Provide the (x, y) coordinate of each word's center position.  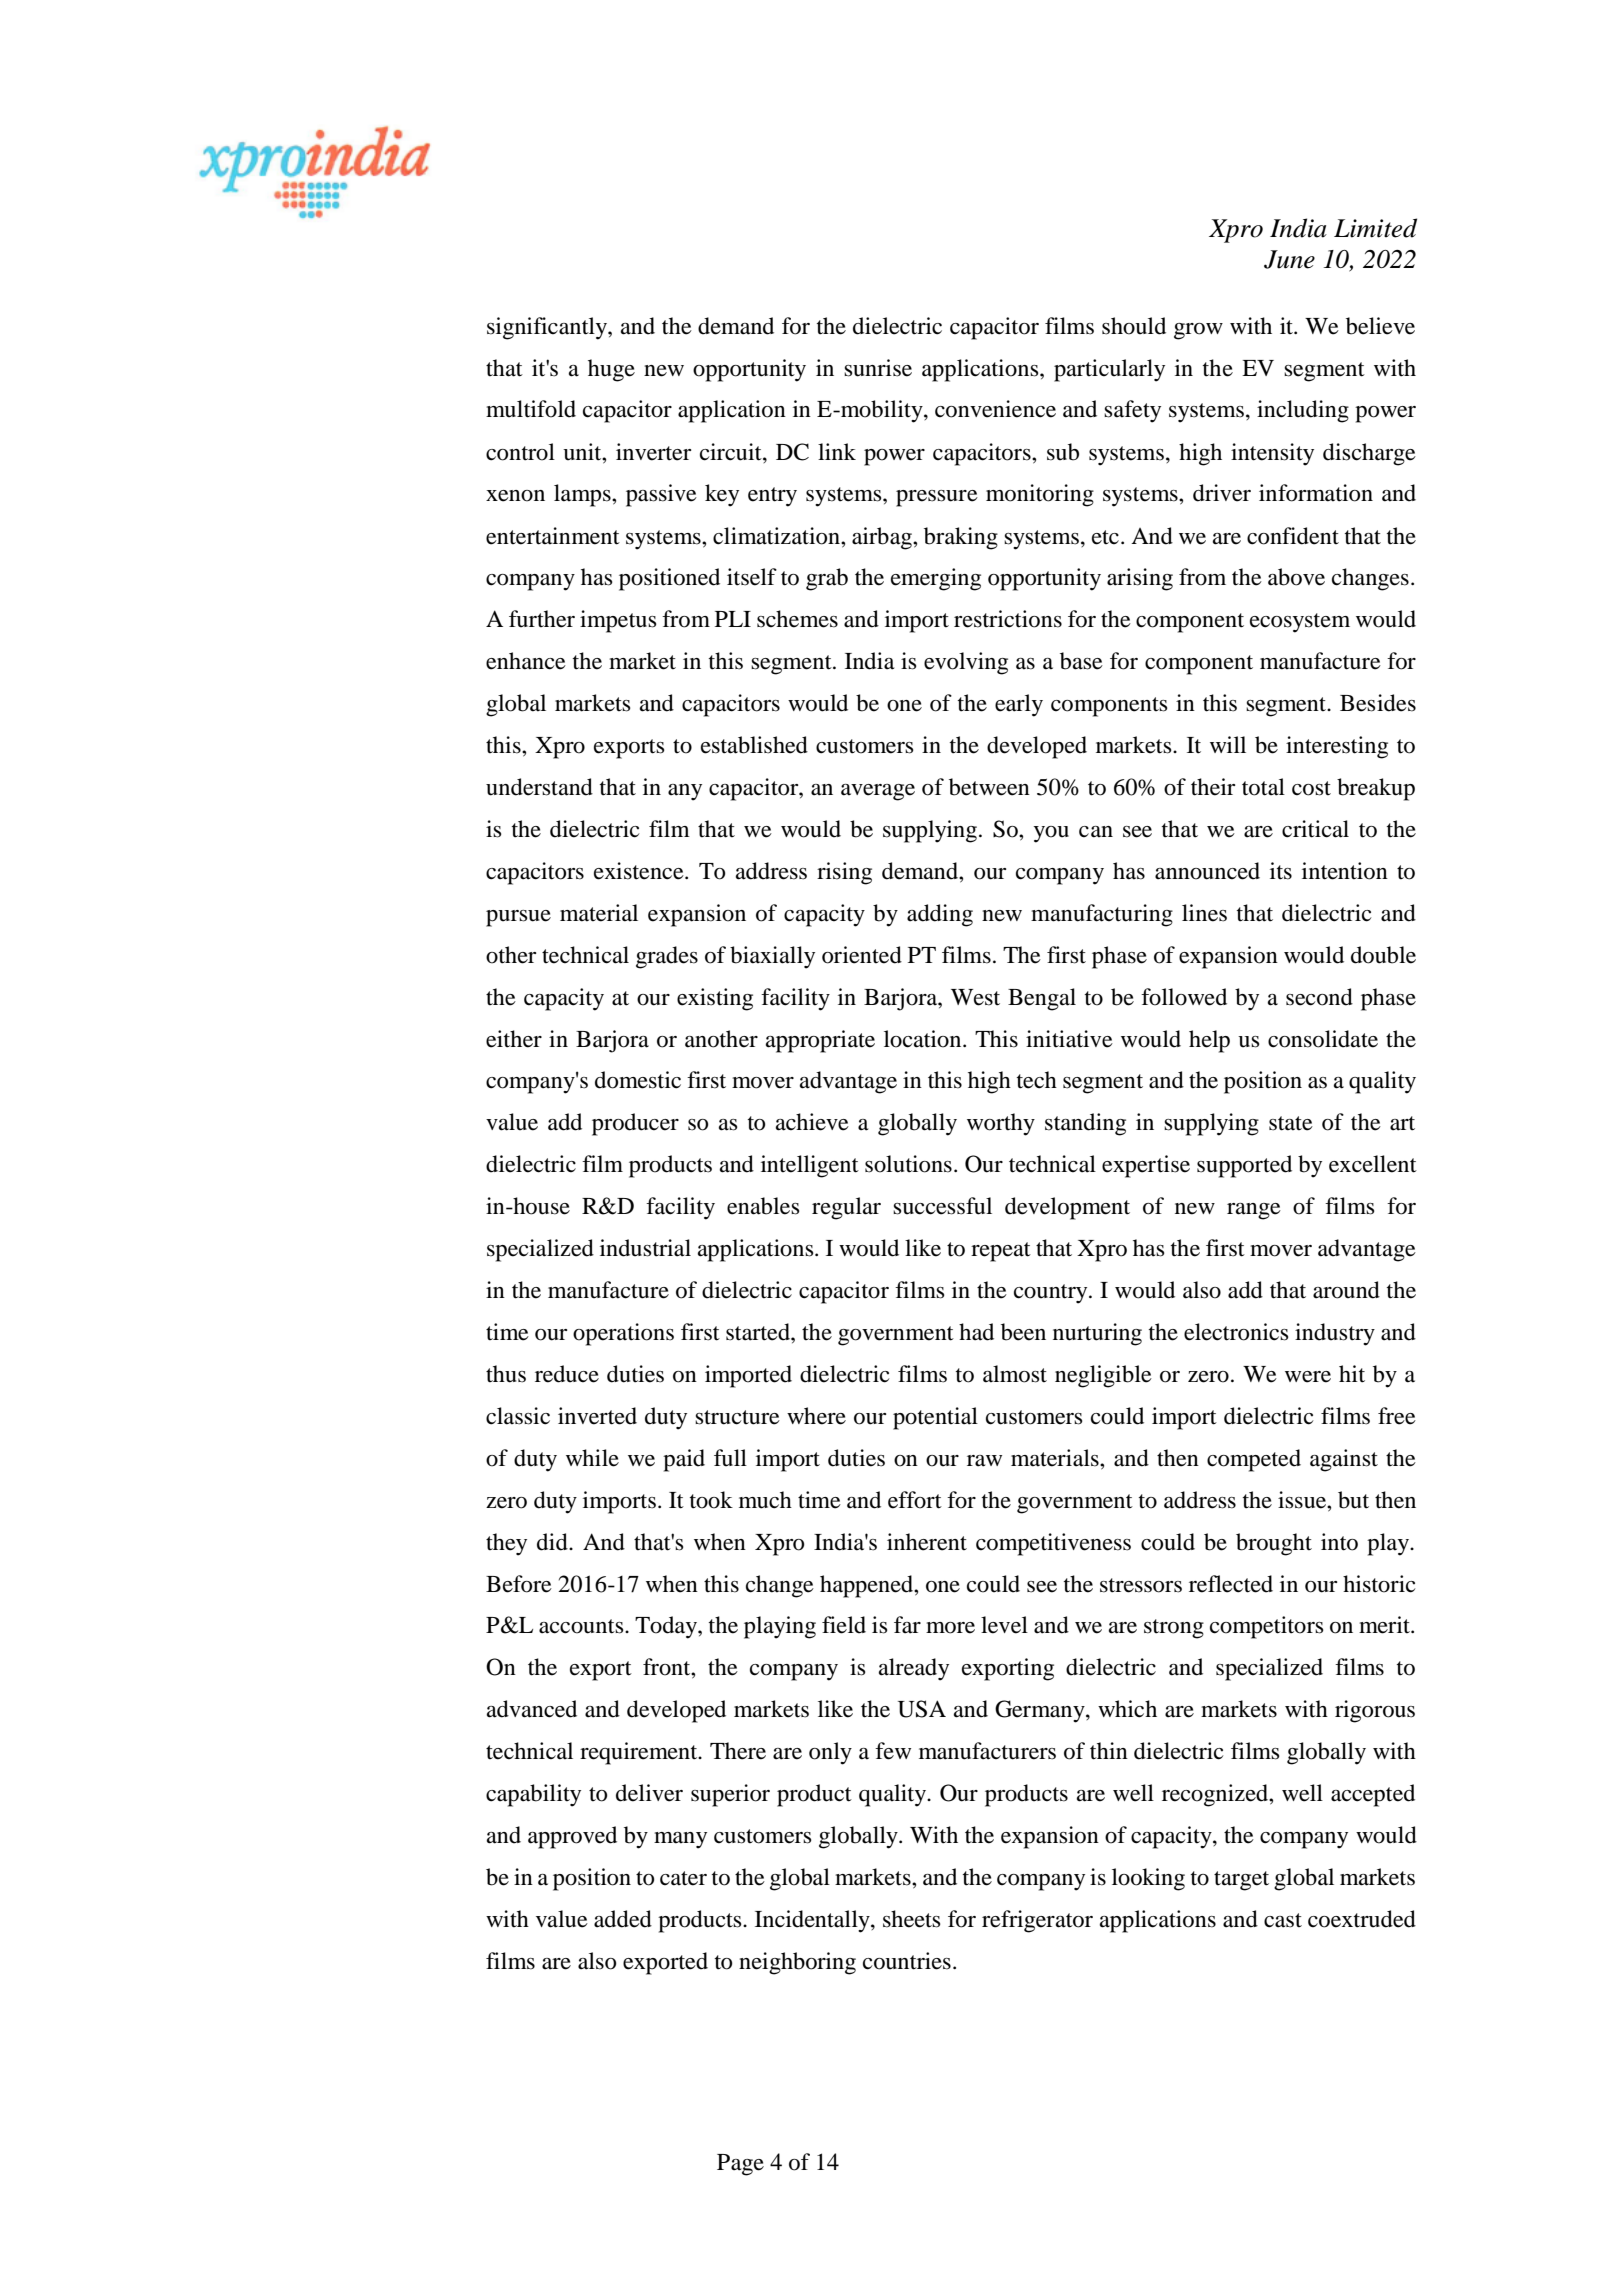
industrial (645, 1248)
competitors (1267, 1627)
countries (907, 1961)
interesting (1337, 747)
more (950, 1628)
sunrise (878, 368)
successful (942, 1206)
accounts (582, 1626)
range (1254, 1211)
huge (611, 370)
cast (1283, 1920)
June (1289, 259)
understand (539, 787)
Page (740, 2165)
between (989, 787)
